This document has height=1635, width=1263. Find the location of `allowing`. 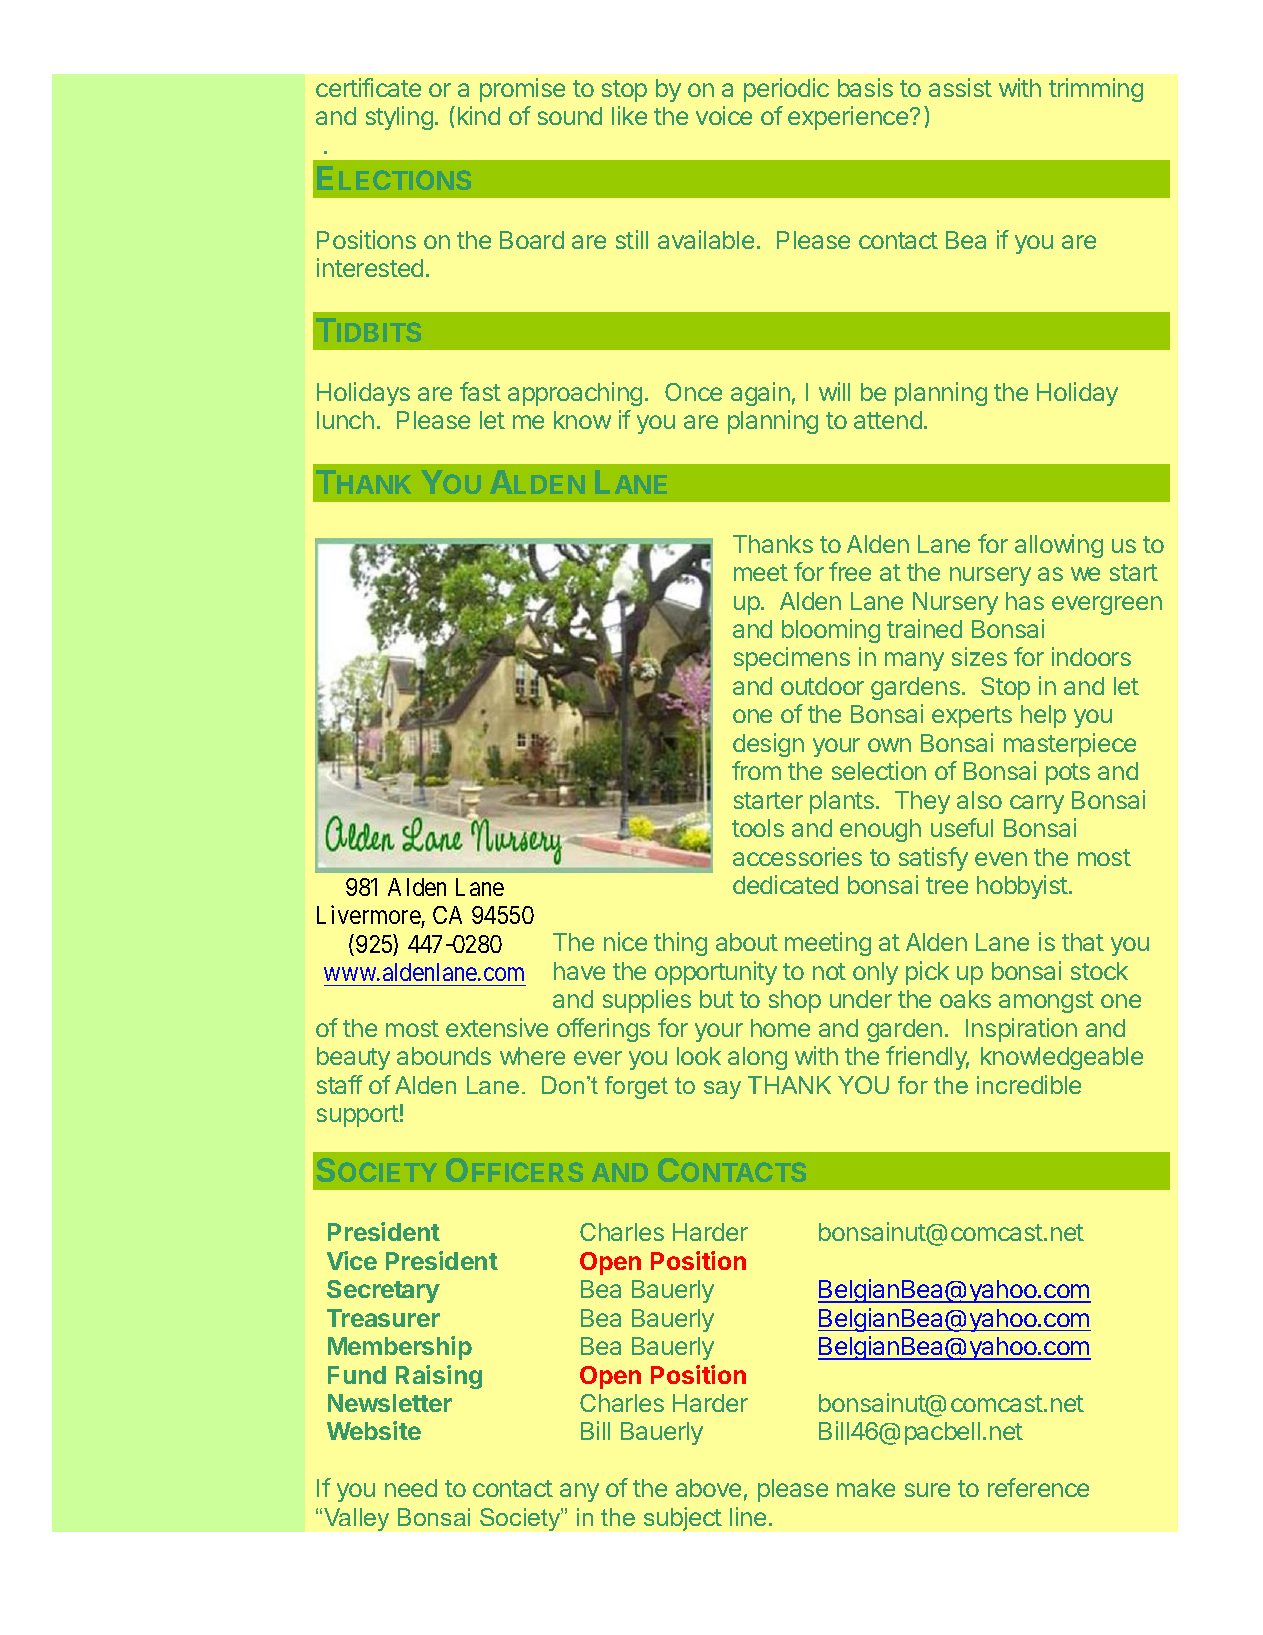

allowing is located at coordinates (1059, 546).
